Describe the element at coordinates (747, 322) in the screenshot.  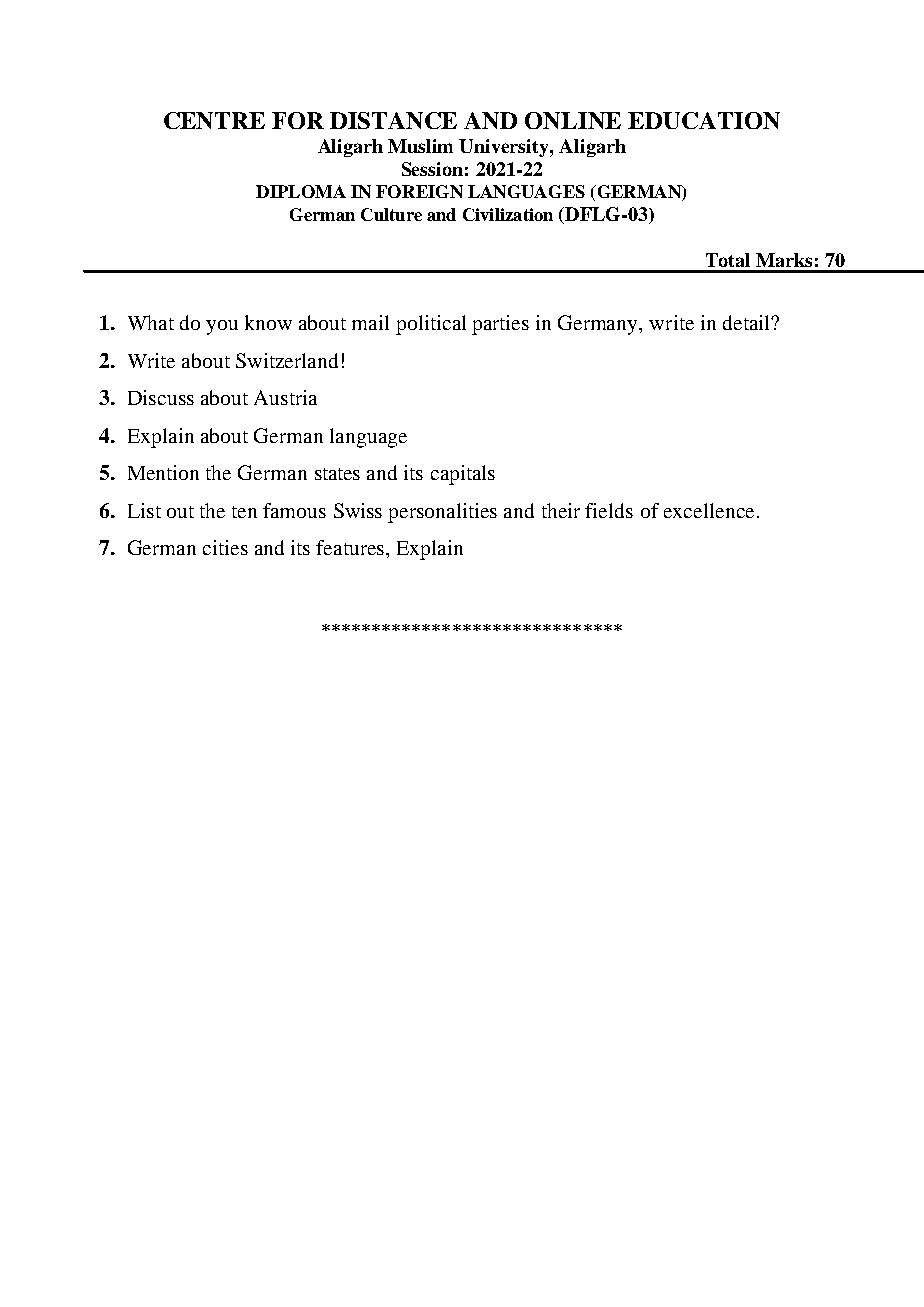
I see `detail` at that location.
